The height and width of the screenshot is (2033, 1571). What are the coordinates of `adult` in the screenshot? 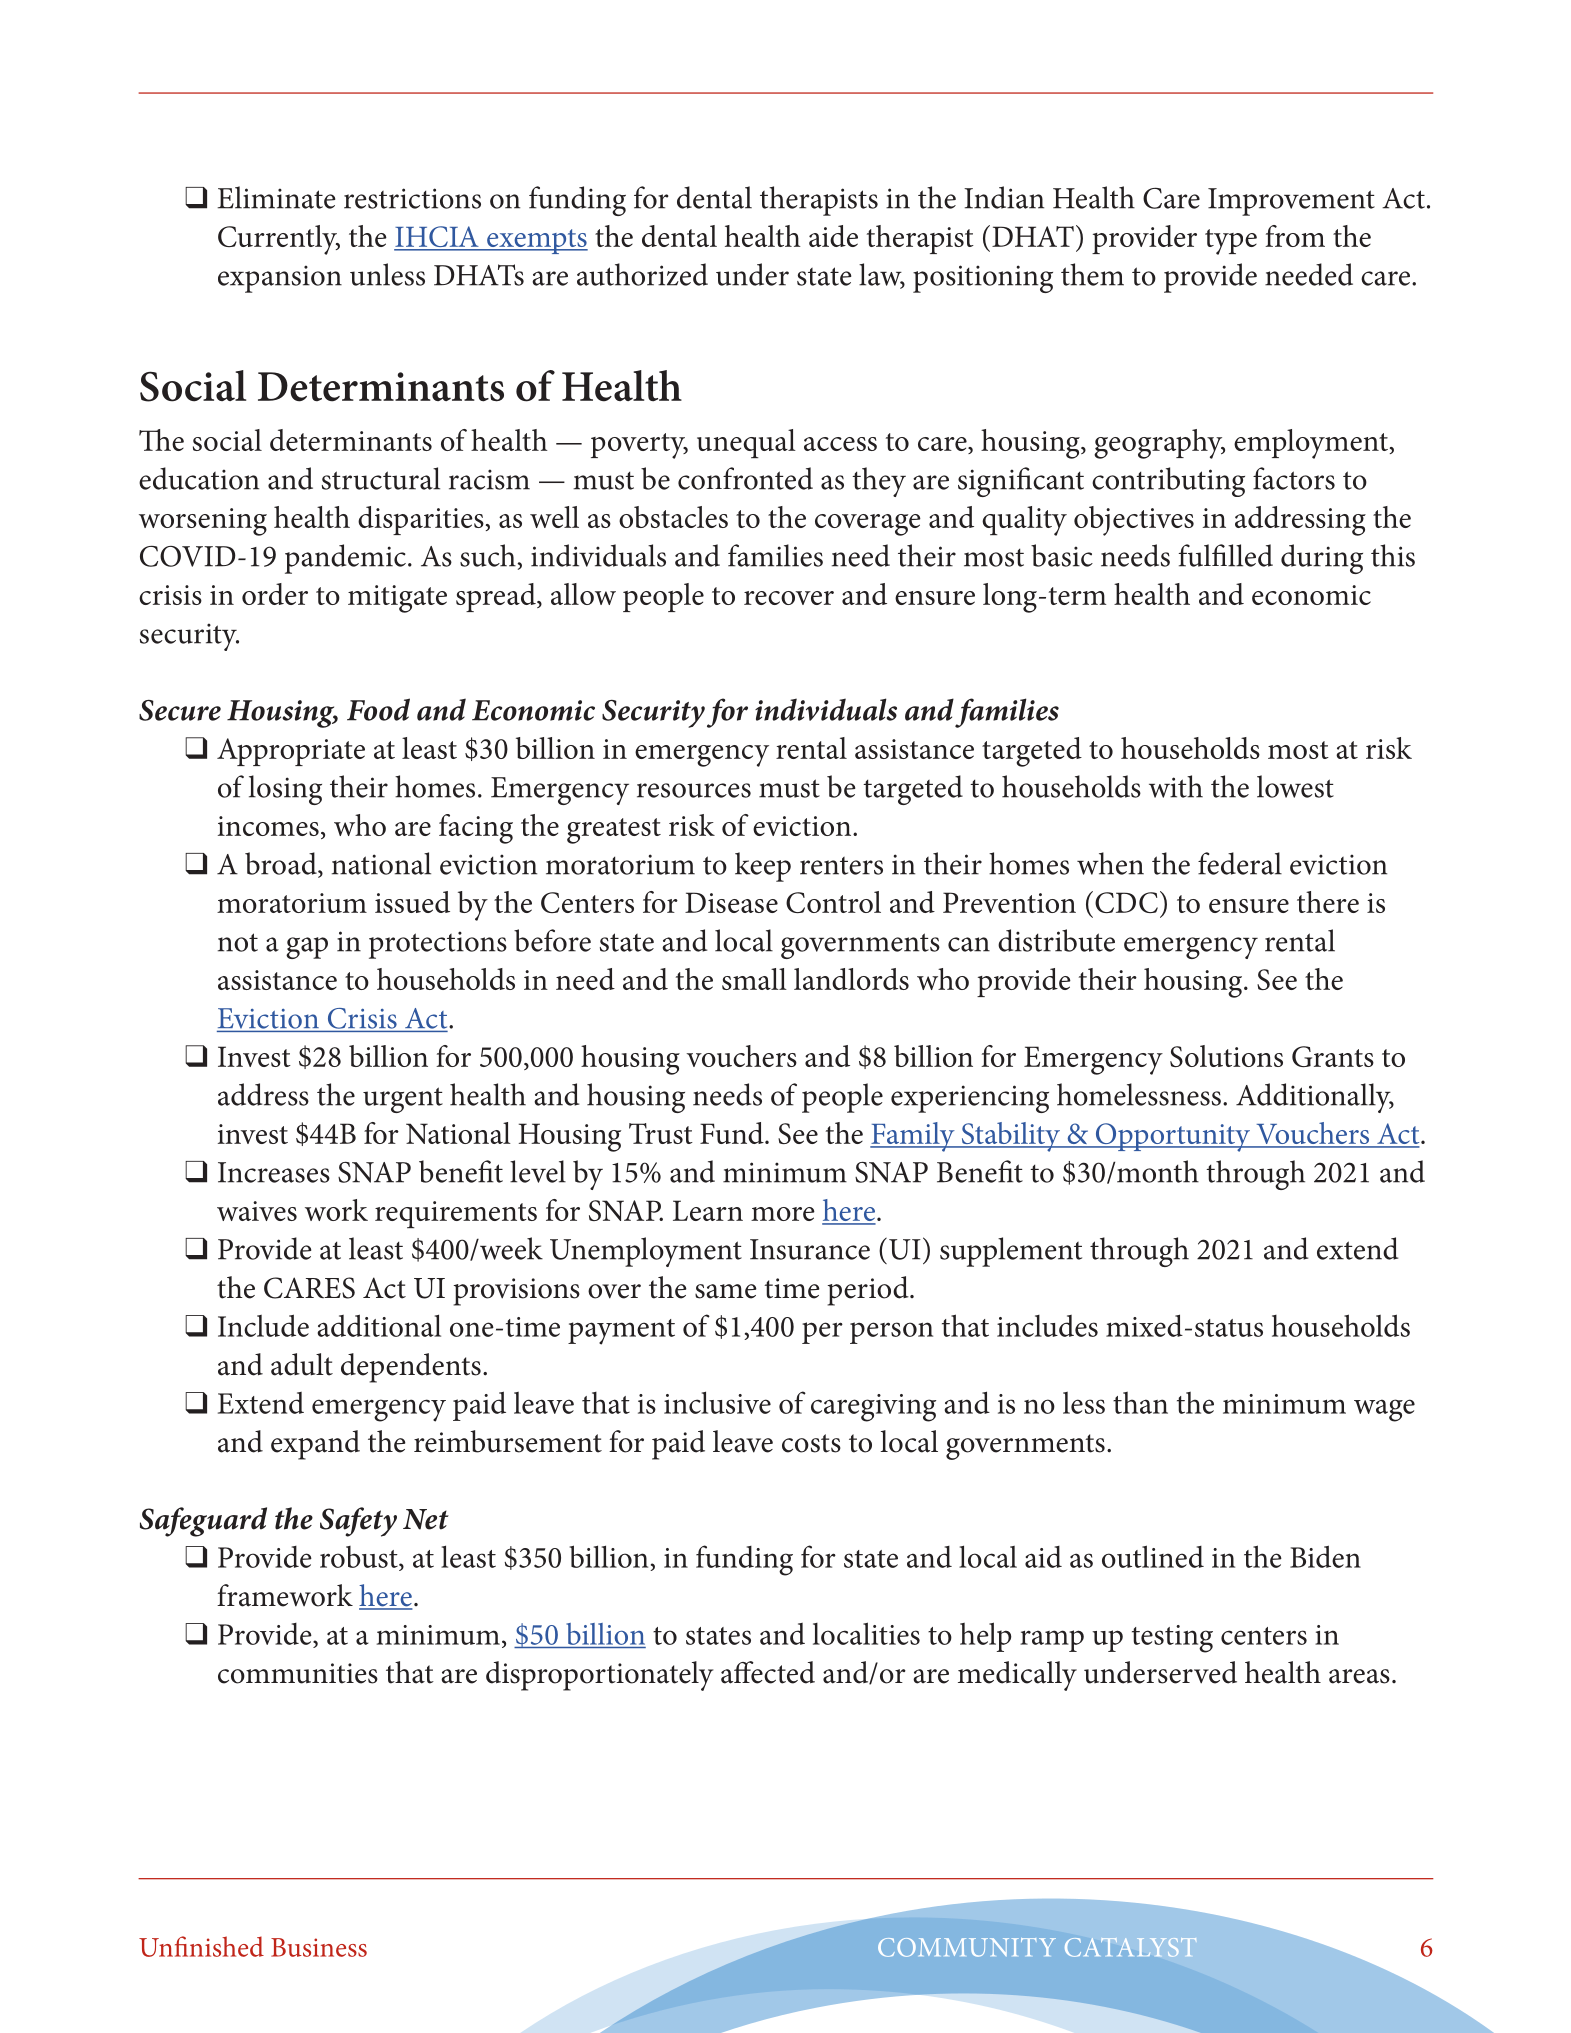 It's located at (302, 1364).
